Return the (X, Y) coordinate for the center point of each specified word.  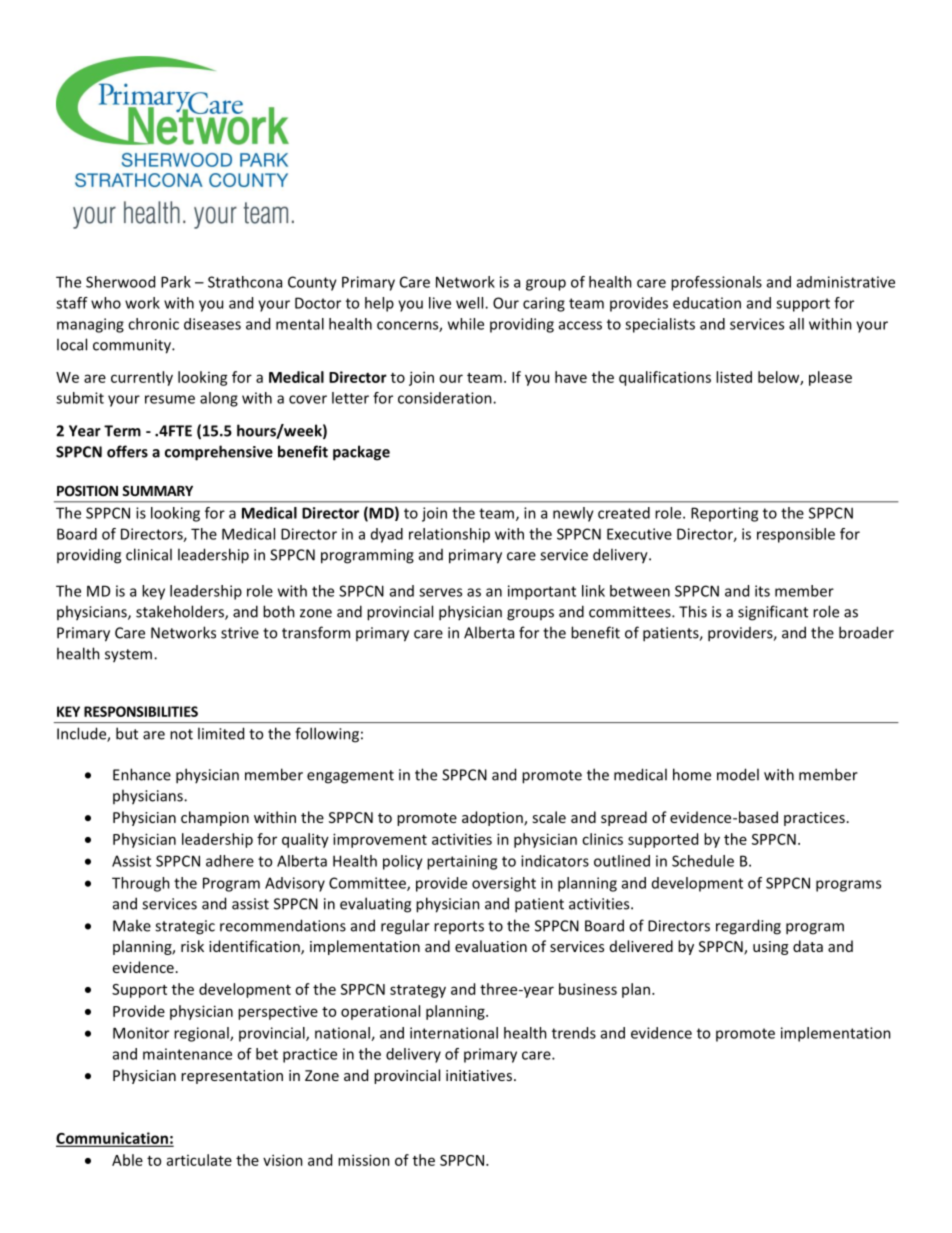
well (471, 303)
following (327, 735)
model (738, 774)
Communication (113, 1139)
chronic (153, 324)
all (796, 324)
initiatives (479, 1075)
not (181, 734)
